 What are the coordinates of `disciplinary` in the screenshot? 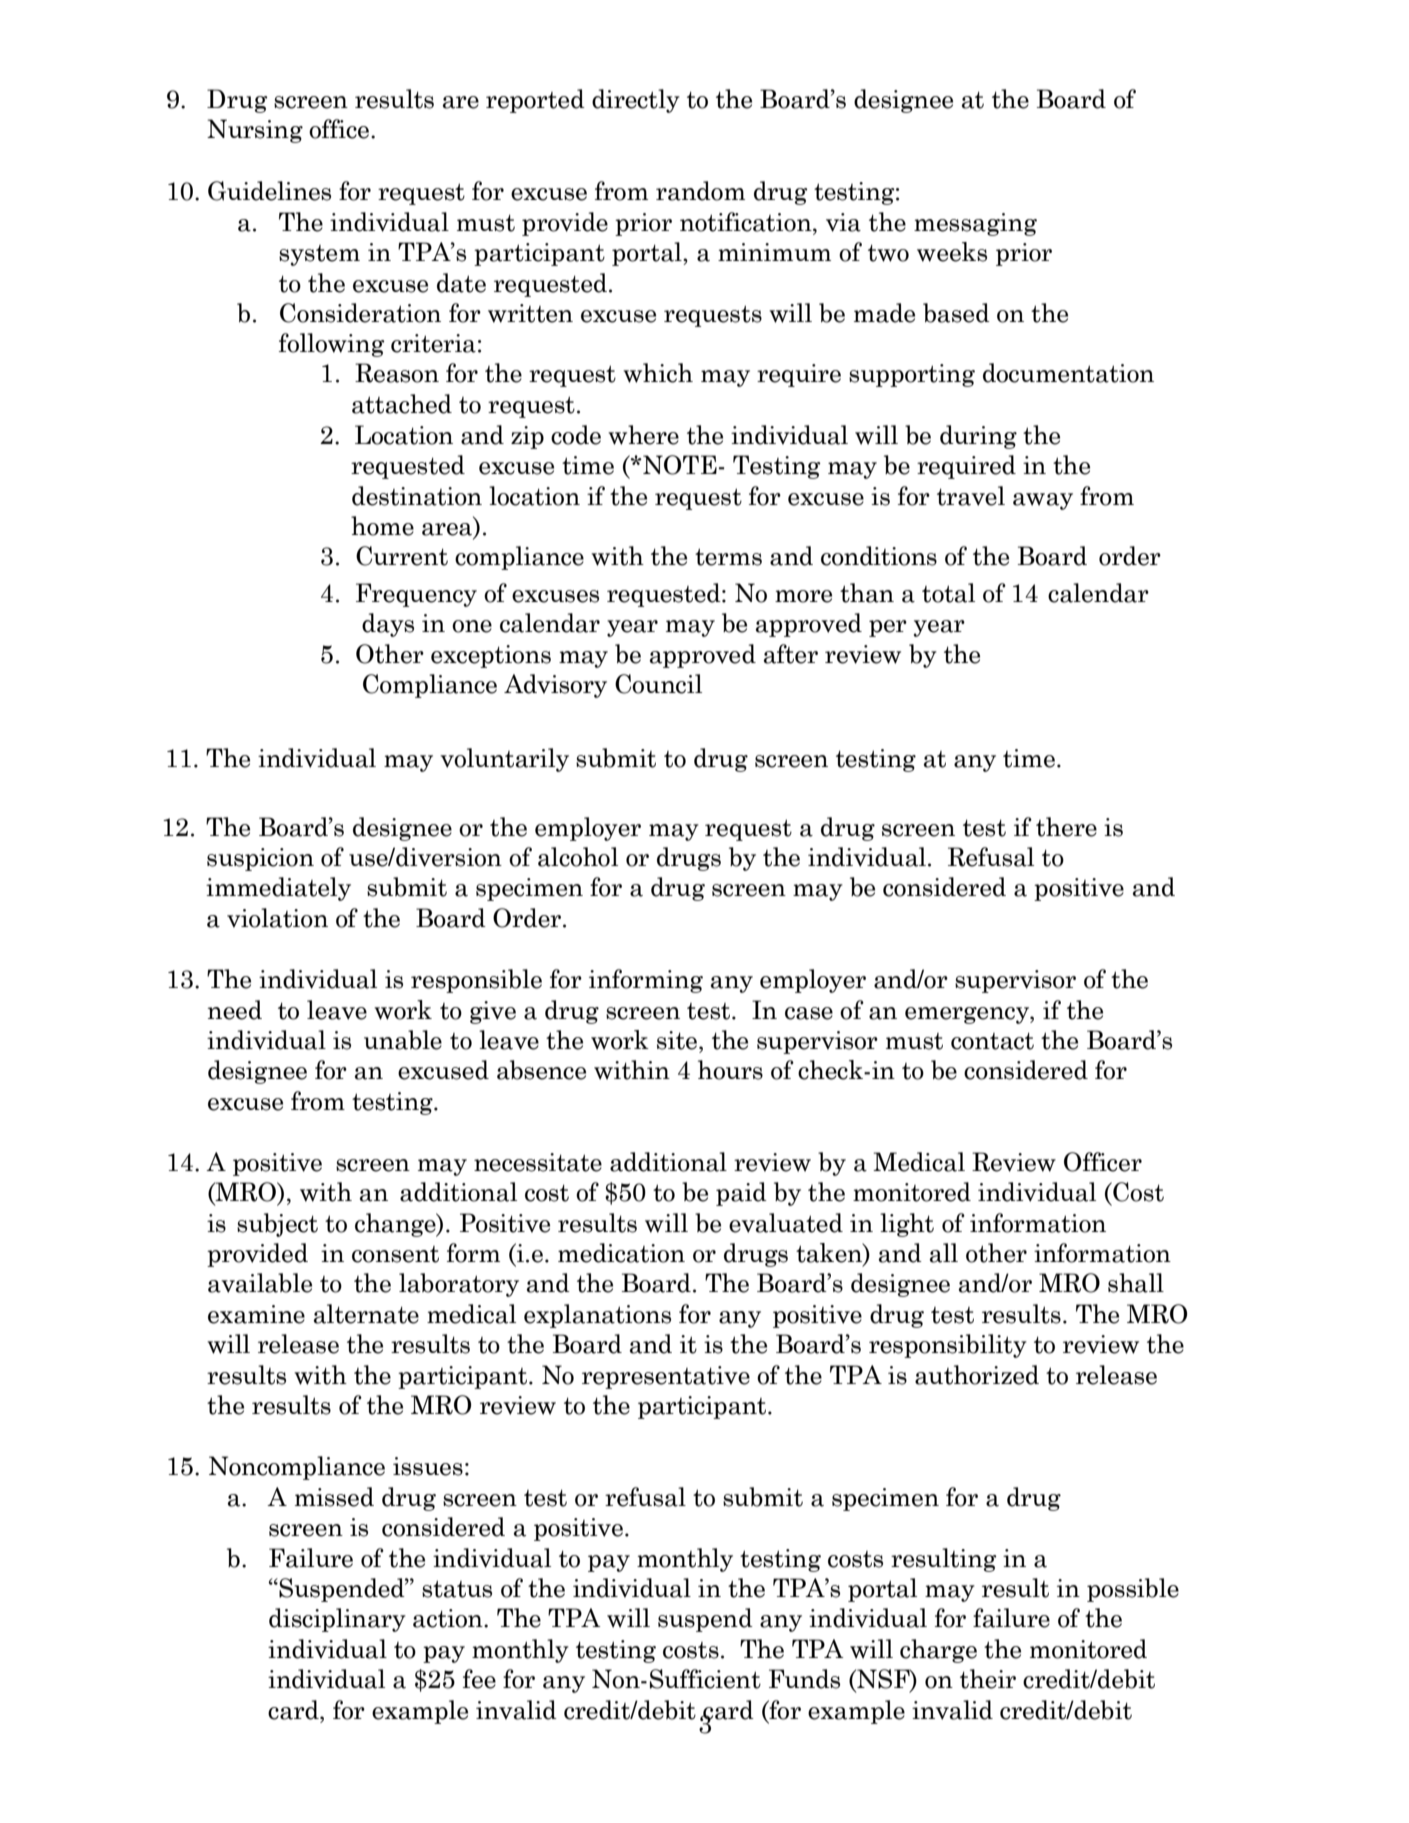 It's located at (337, 1620).
